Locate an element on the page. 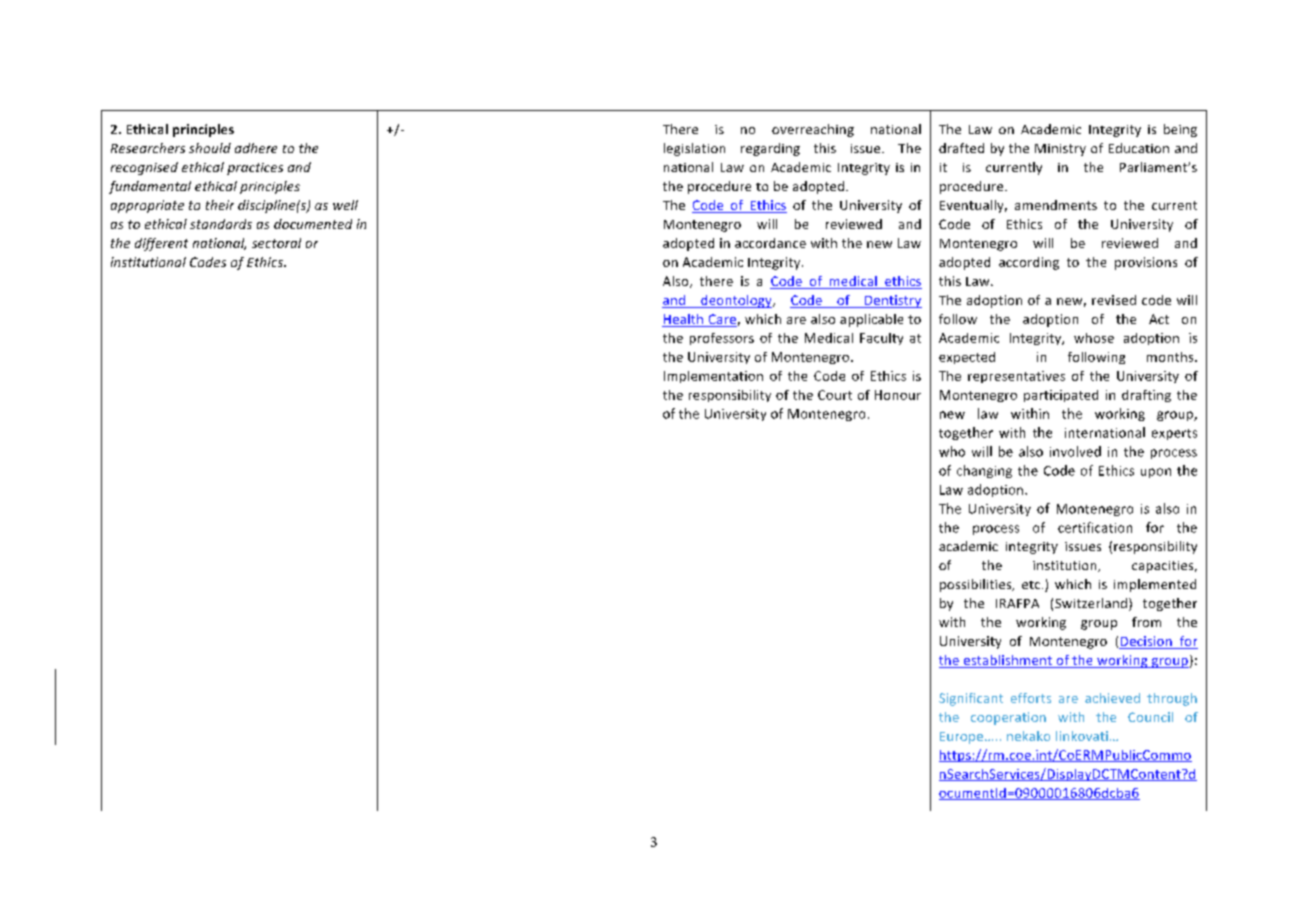 The height and width of the document is (924, 1308). Court is located at coordinates (835, 395).
